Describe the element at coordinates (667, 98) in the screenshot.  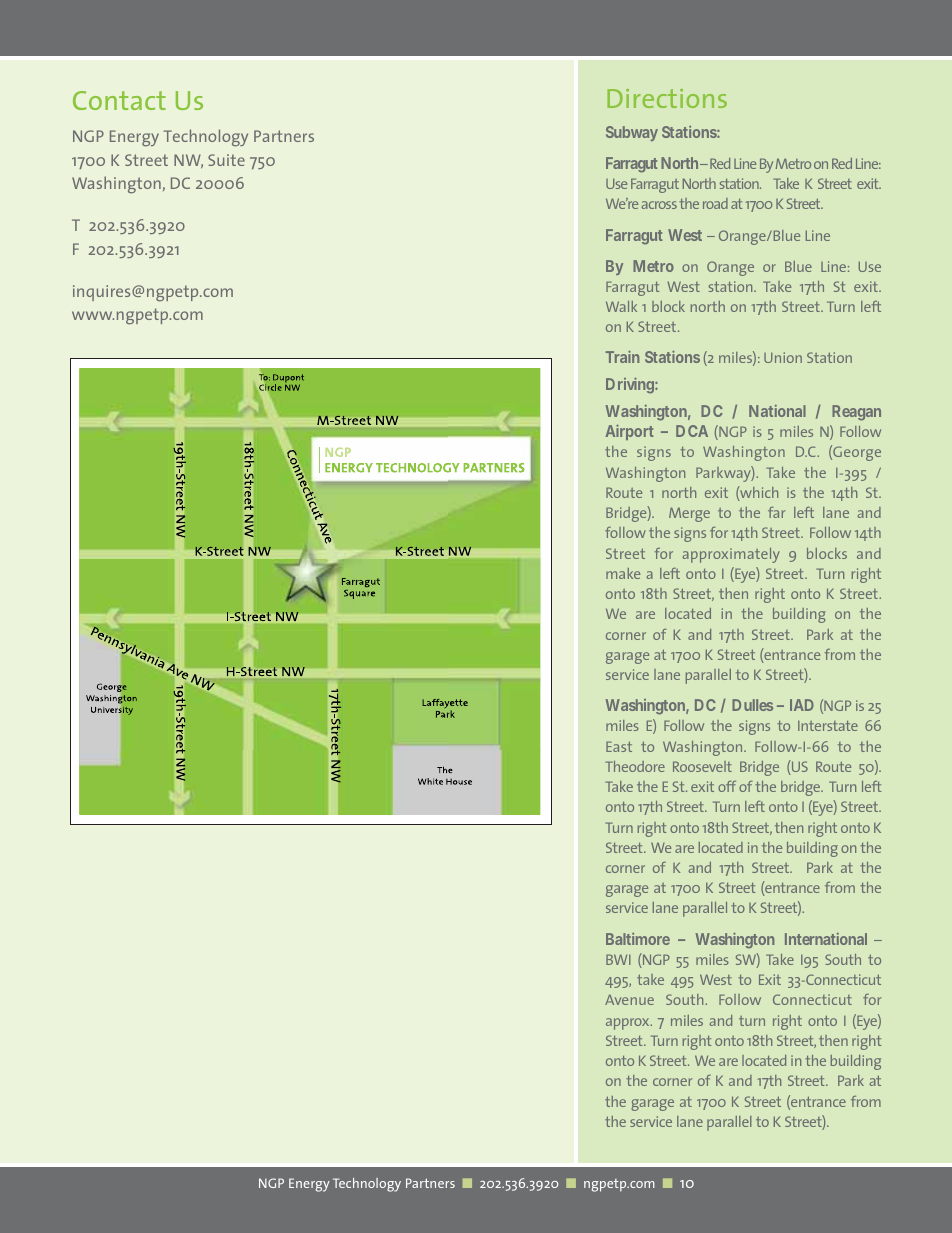
I see `Directions` at that location.
